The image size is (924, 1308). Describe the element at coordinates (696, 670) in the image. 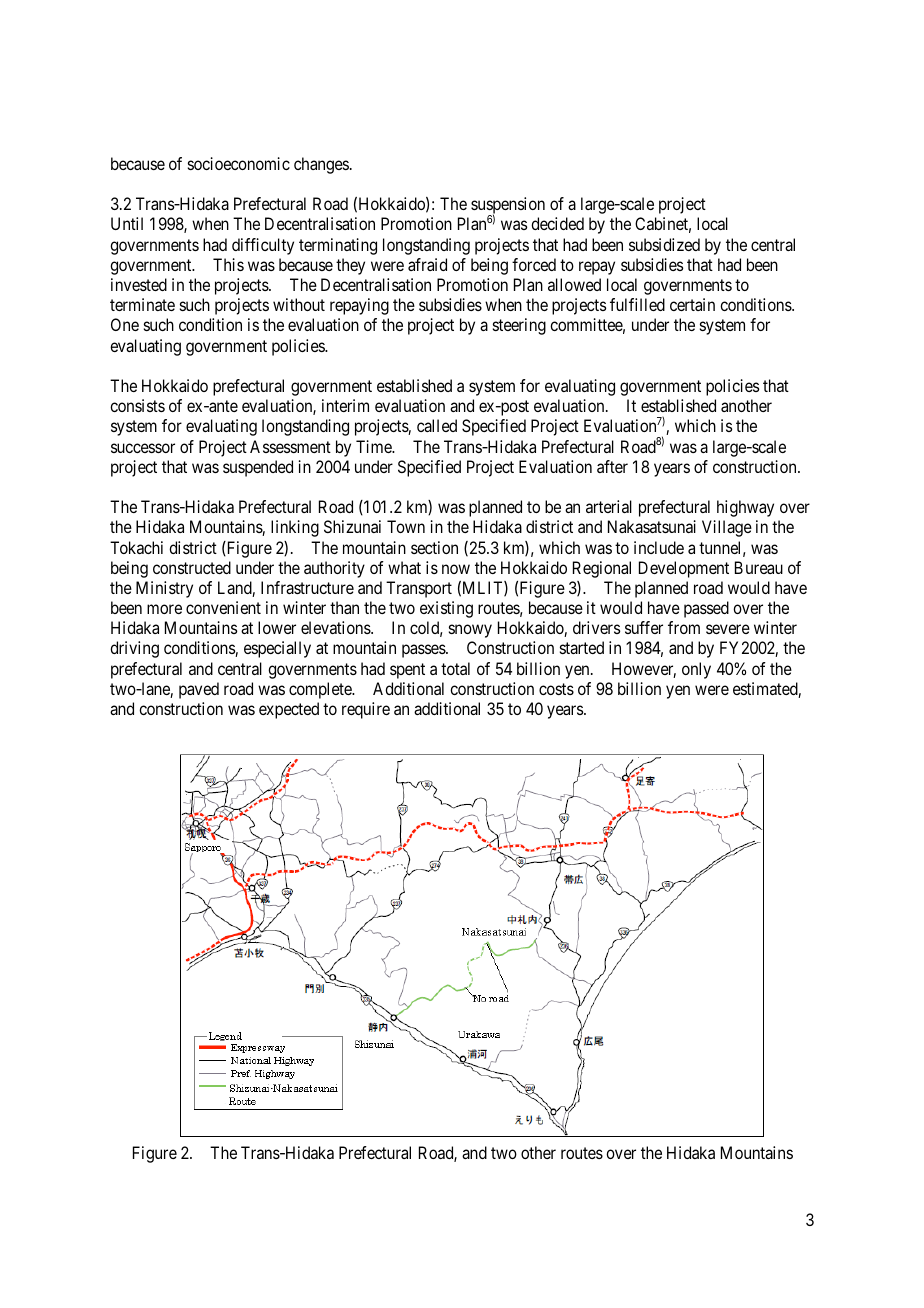

I see `only` at that location.
